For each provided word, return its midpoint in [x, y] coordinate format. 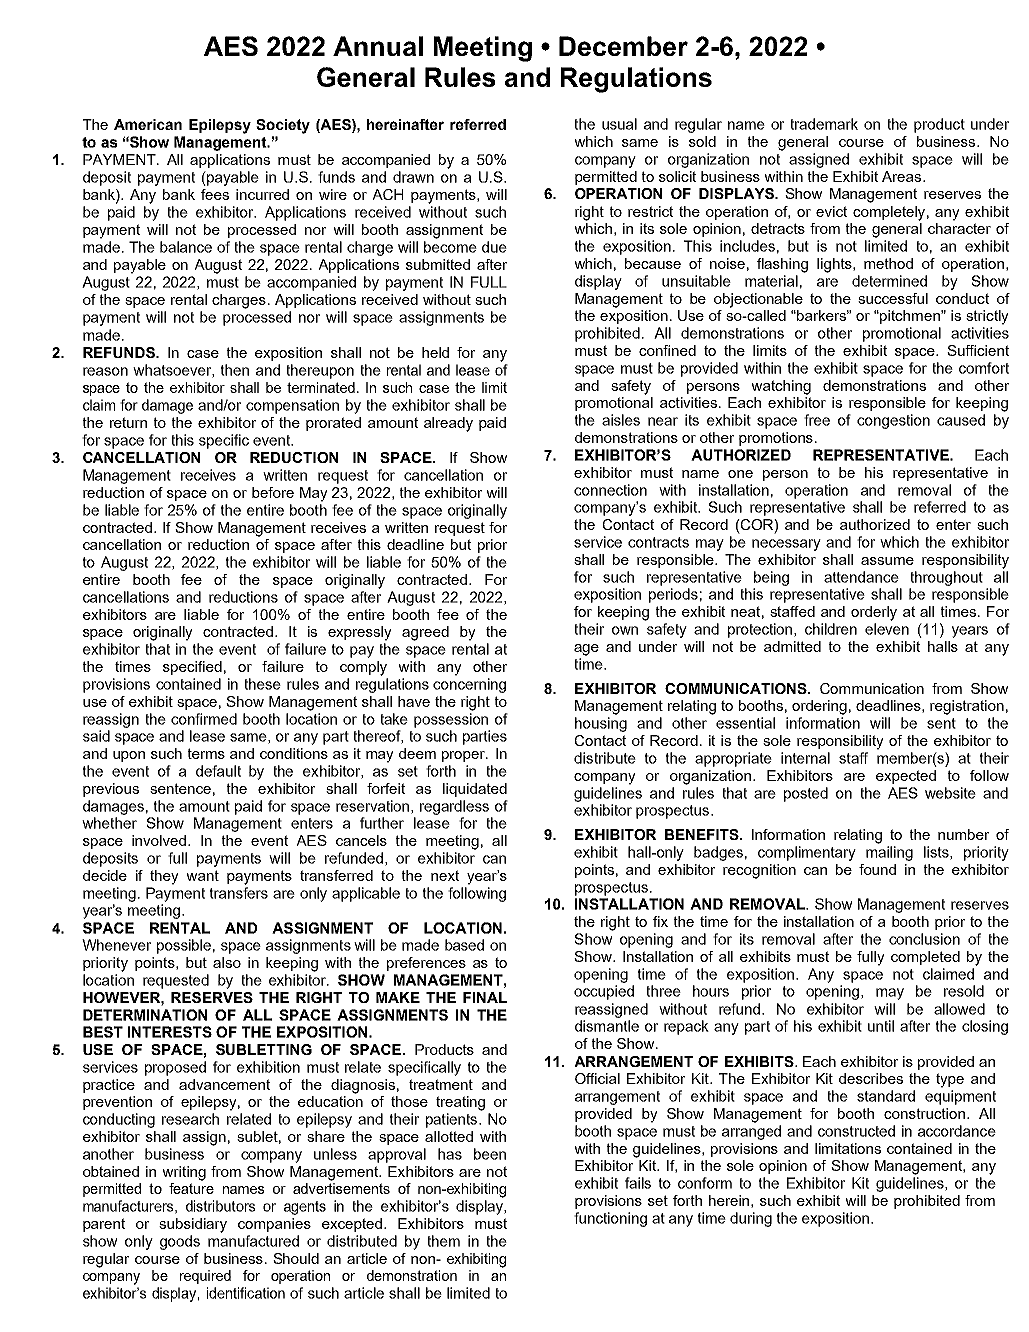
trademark [824, 124]
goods [180, 1242]
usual [619, 124]
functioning [610, 1219]
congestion [893, 421]
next [445, 875]
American [148, 124]
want [202, 875]
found [877, 869]
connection [610, 490]
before [273, 492]
